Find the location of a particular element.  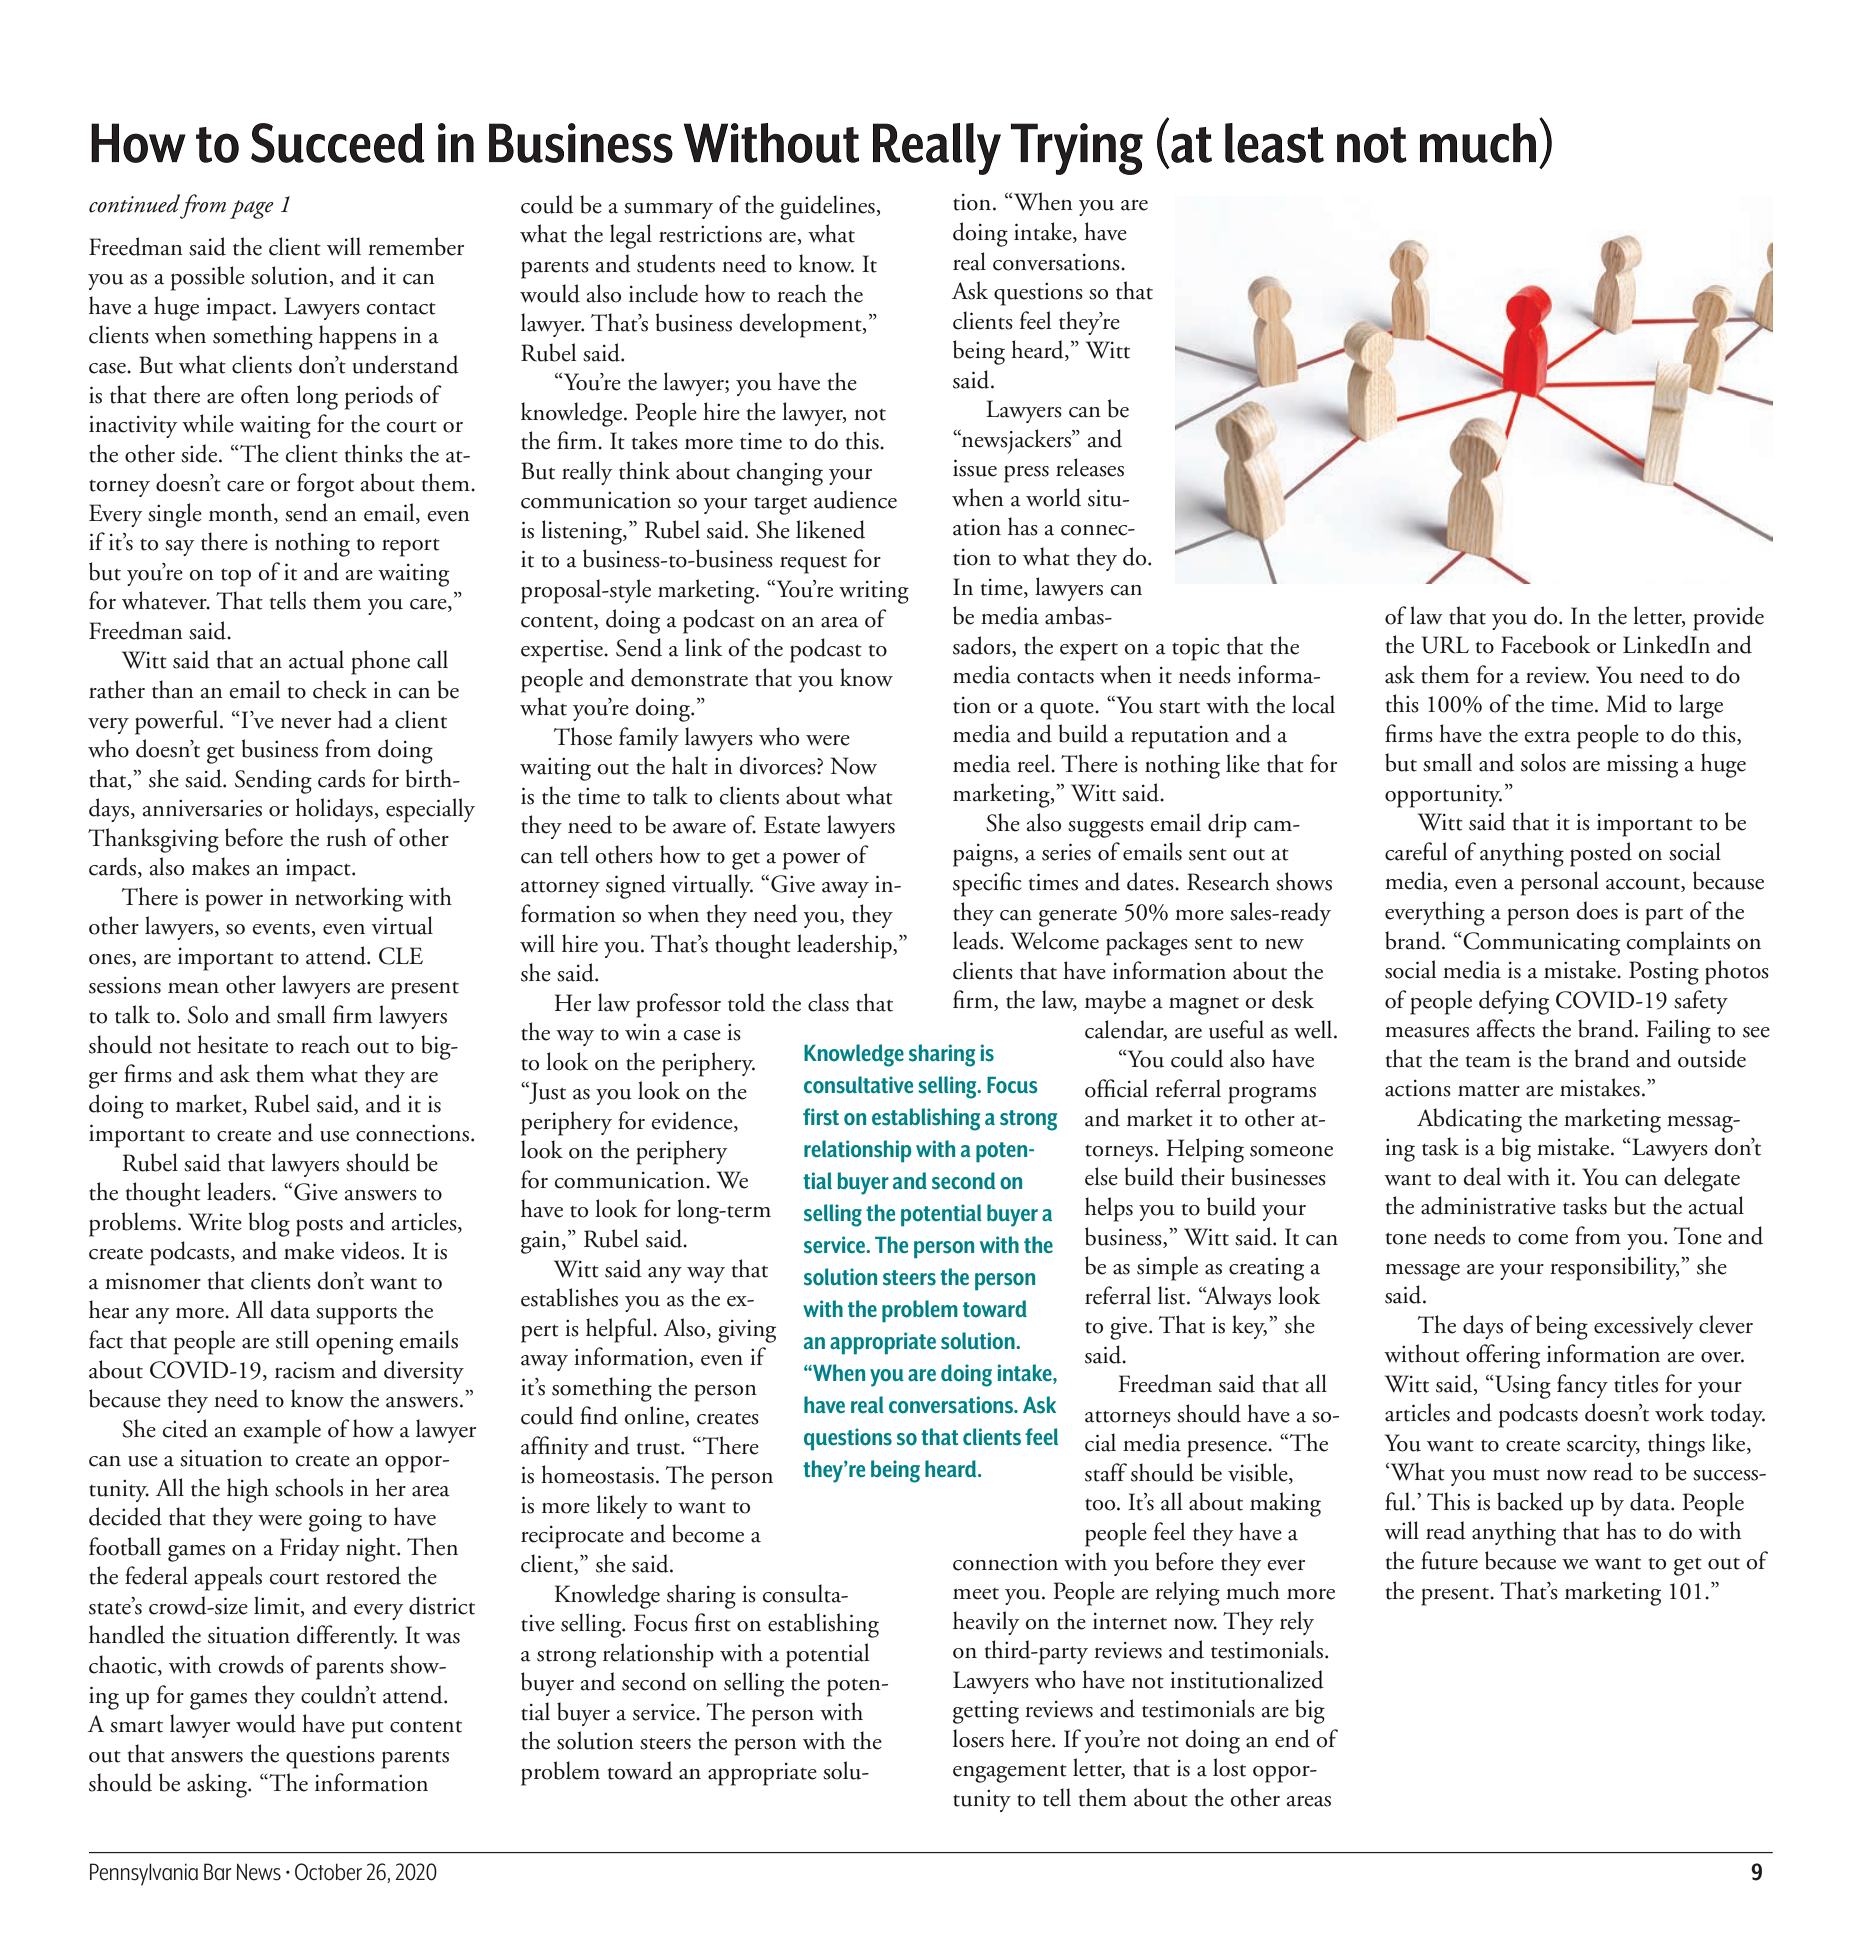

defying is located at coordinates (1514, 1002).
